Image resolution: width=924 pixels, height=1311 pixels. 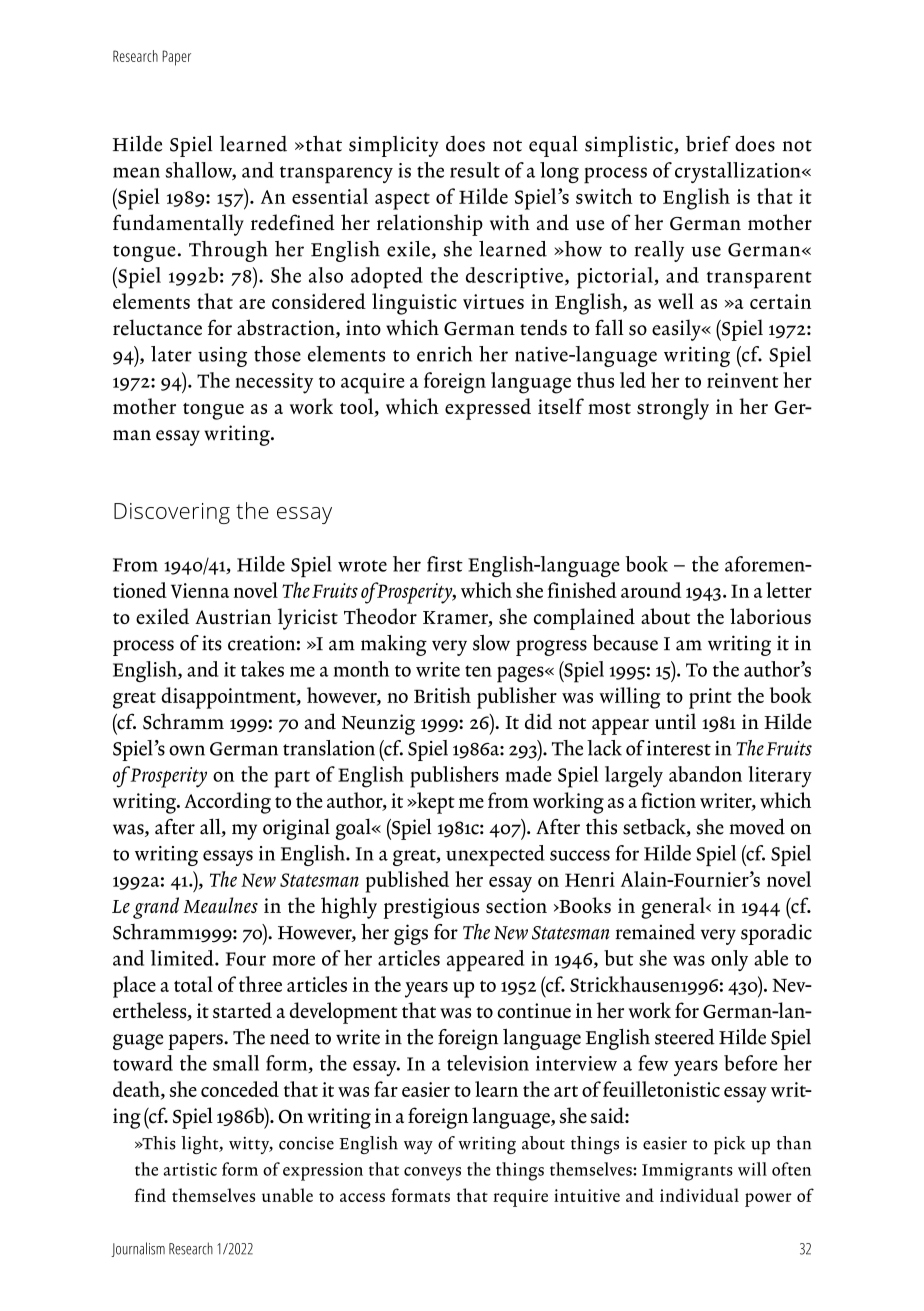 What do you see at coordinates (432, 1174) in the screenshot?
I see `conveys` at bounding box center [432, 1174].
